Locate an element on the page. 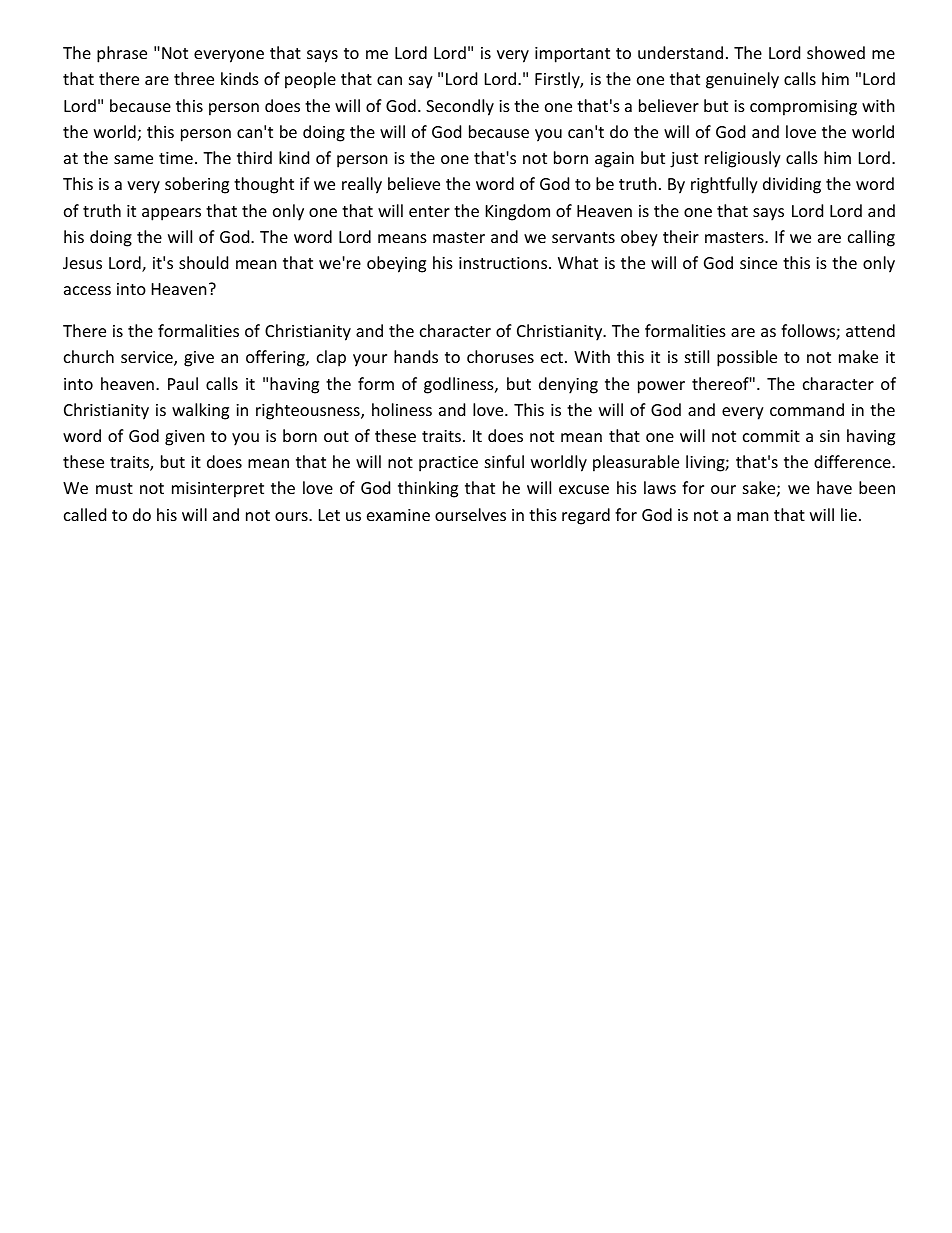 The width and height of the page is (952, 1233). important is located at coordinates (572, 55).
